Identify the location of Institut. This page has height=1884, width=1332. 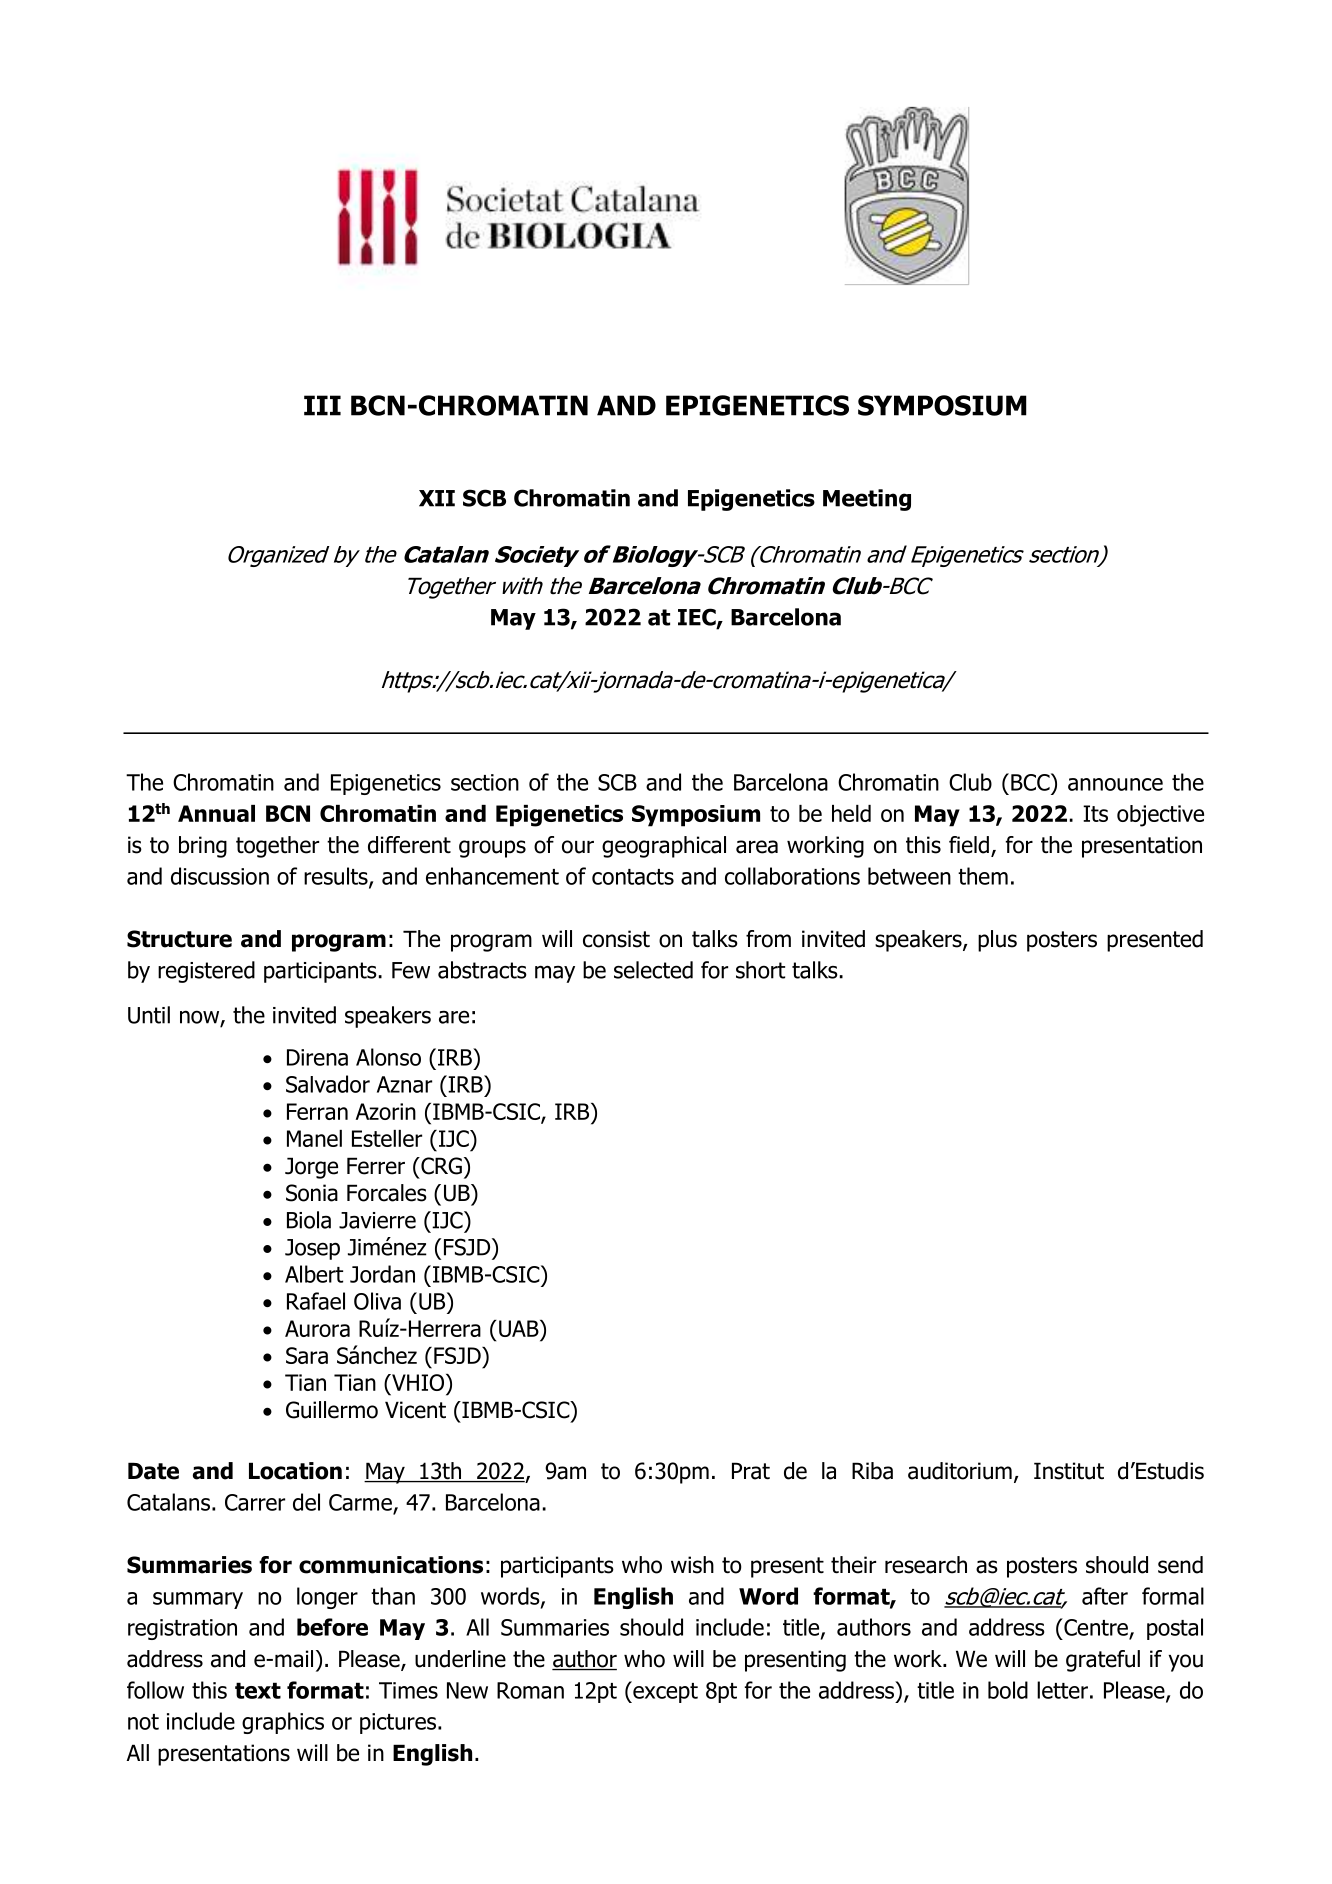
(1069, 1471).
